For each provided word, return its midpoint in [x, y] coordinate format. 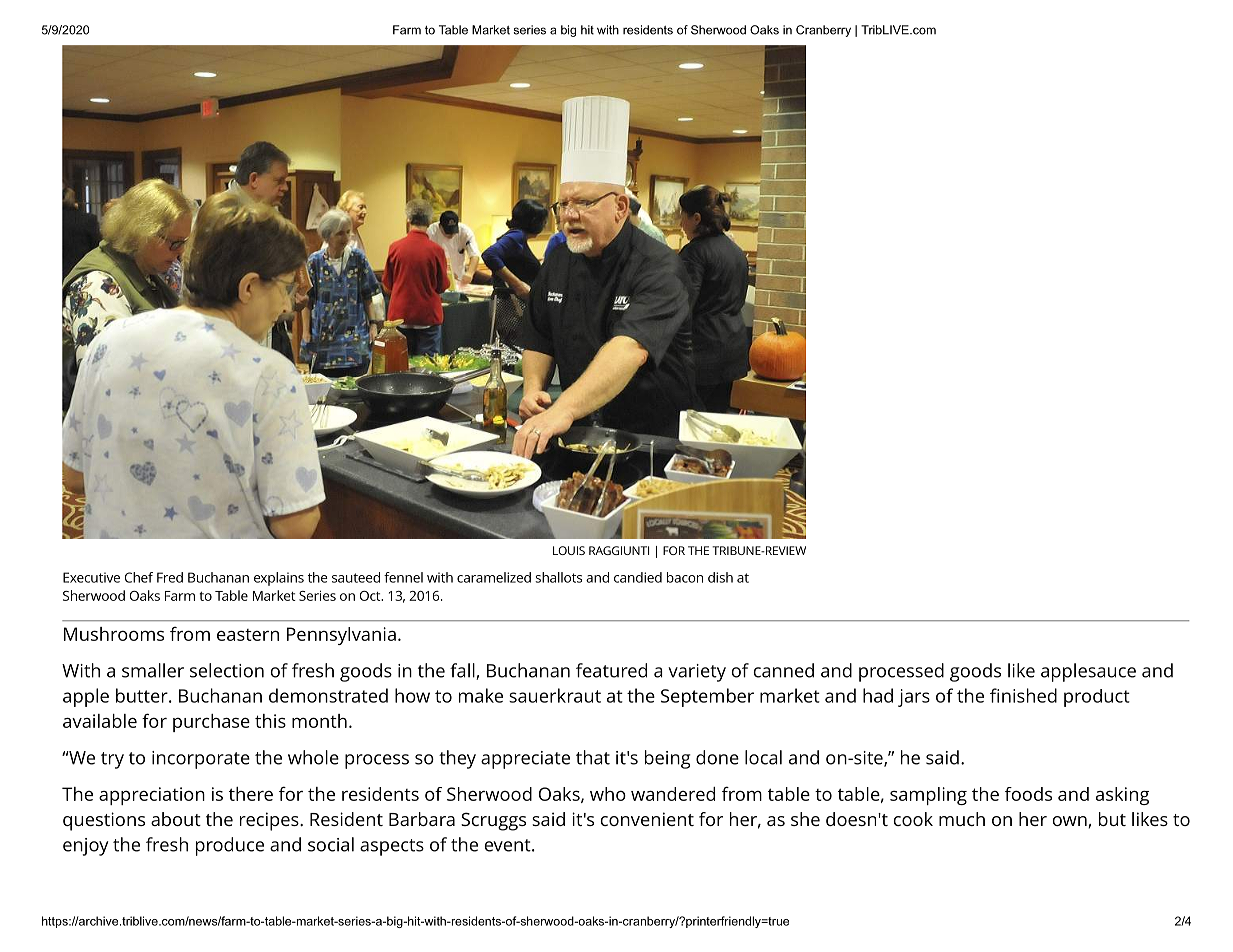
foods [1028, 794]
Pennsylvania [341, 636]
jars [914, 698]
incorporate [201, 760]
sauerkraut [555, 695]
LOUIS [569, 550]
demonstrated [328, 695]
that [593, 757]
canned [783, 670]
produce [230, 846]
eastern [248, 635]
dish [720, 577]
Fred [170, 577]
